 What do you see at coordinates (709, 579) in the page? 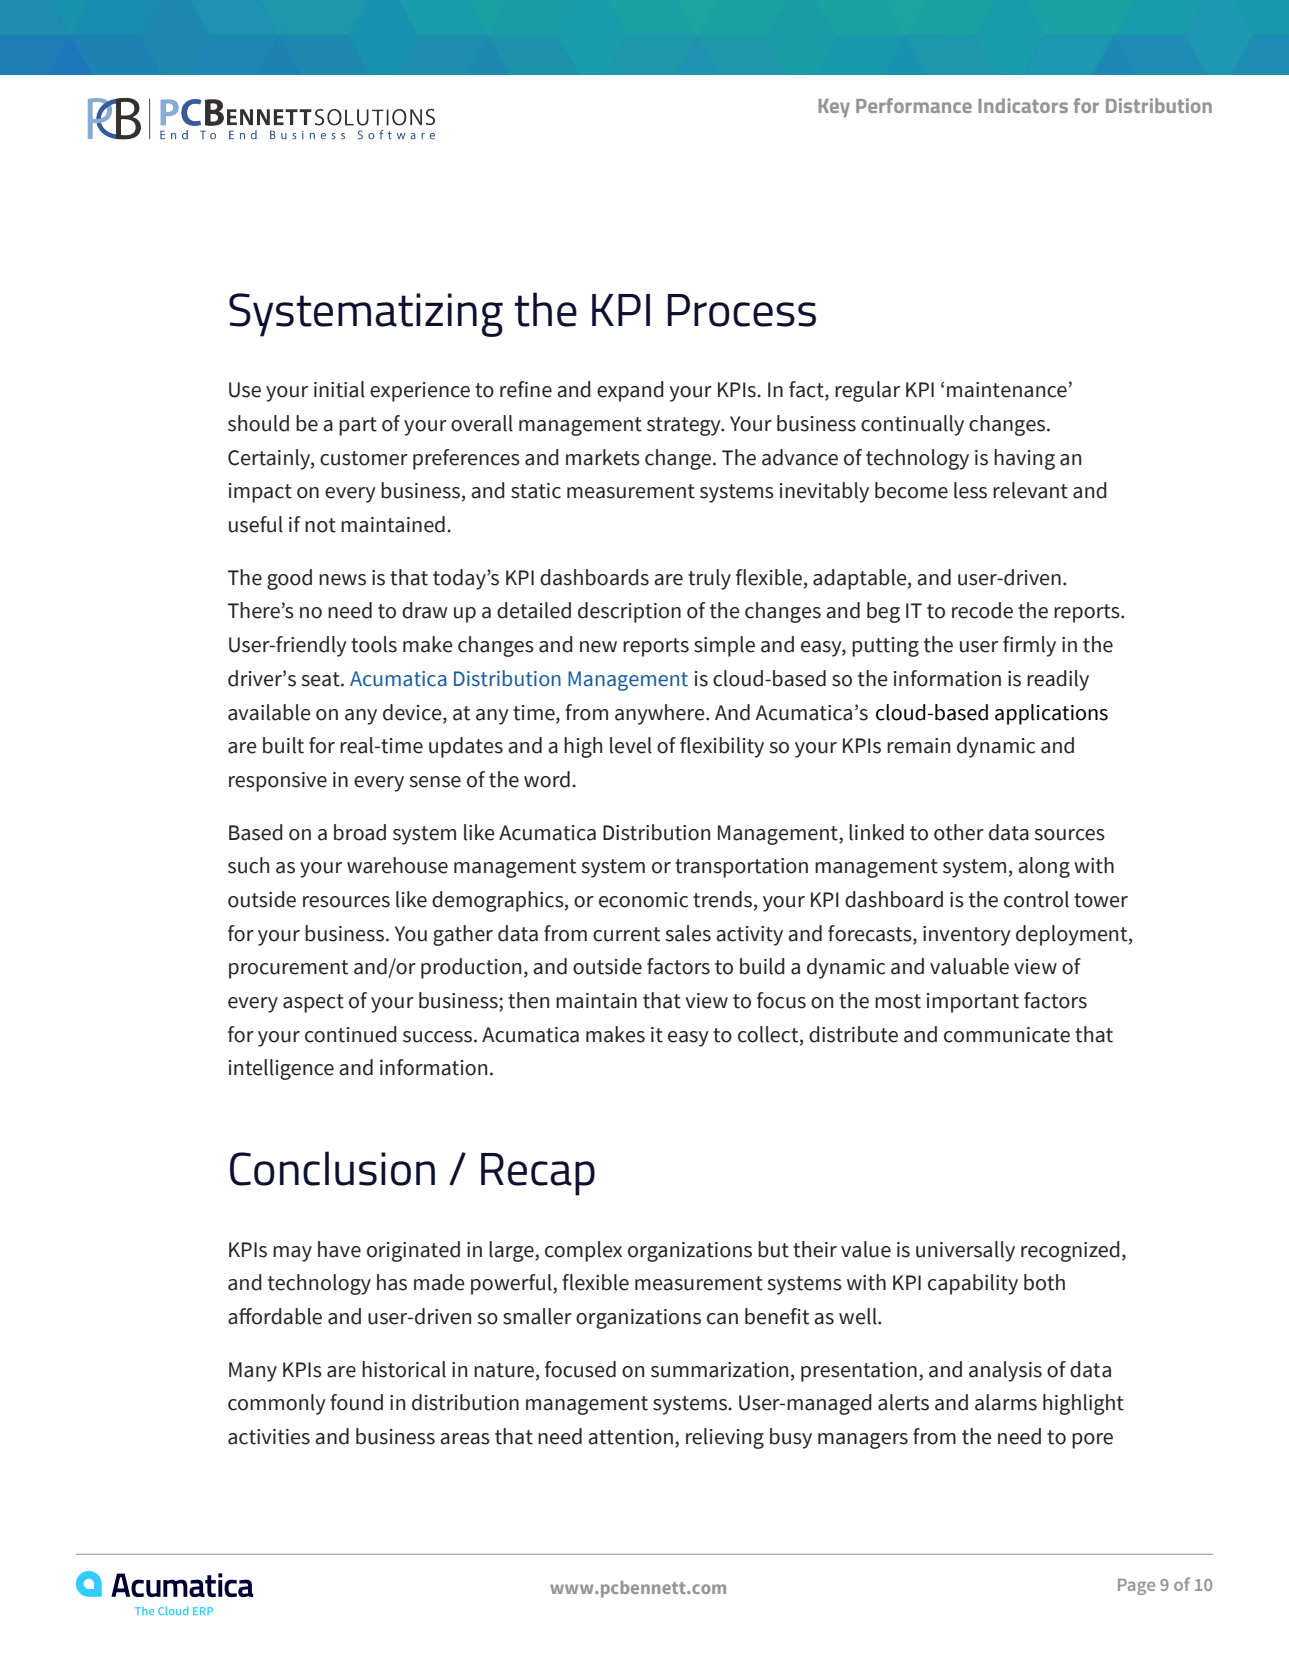
I see `truly` at bounding box center [709, 579].
